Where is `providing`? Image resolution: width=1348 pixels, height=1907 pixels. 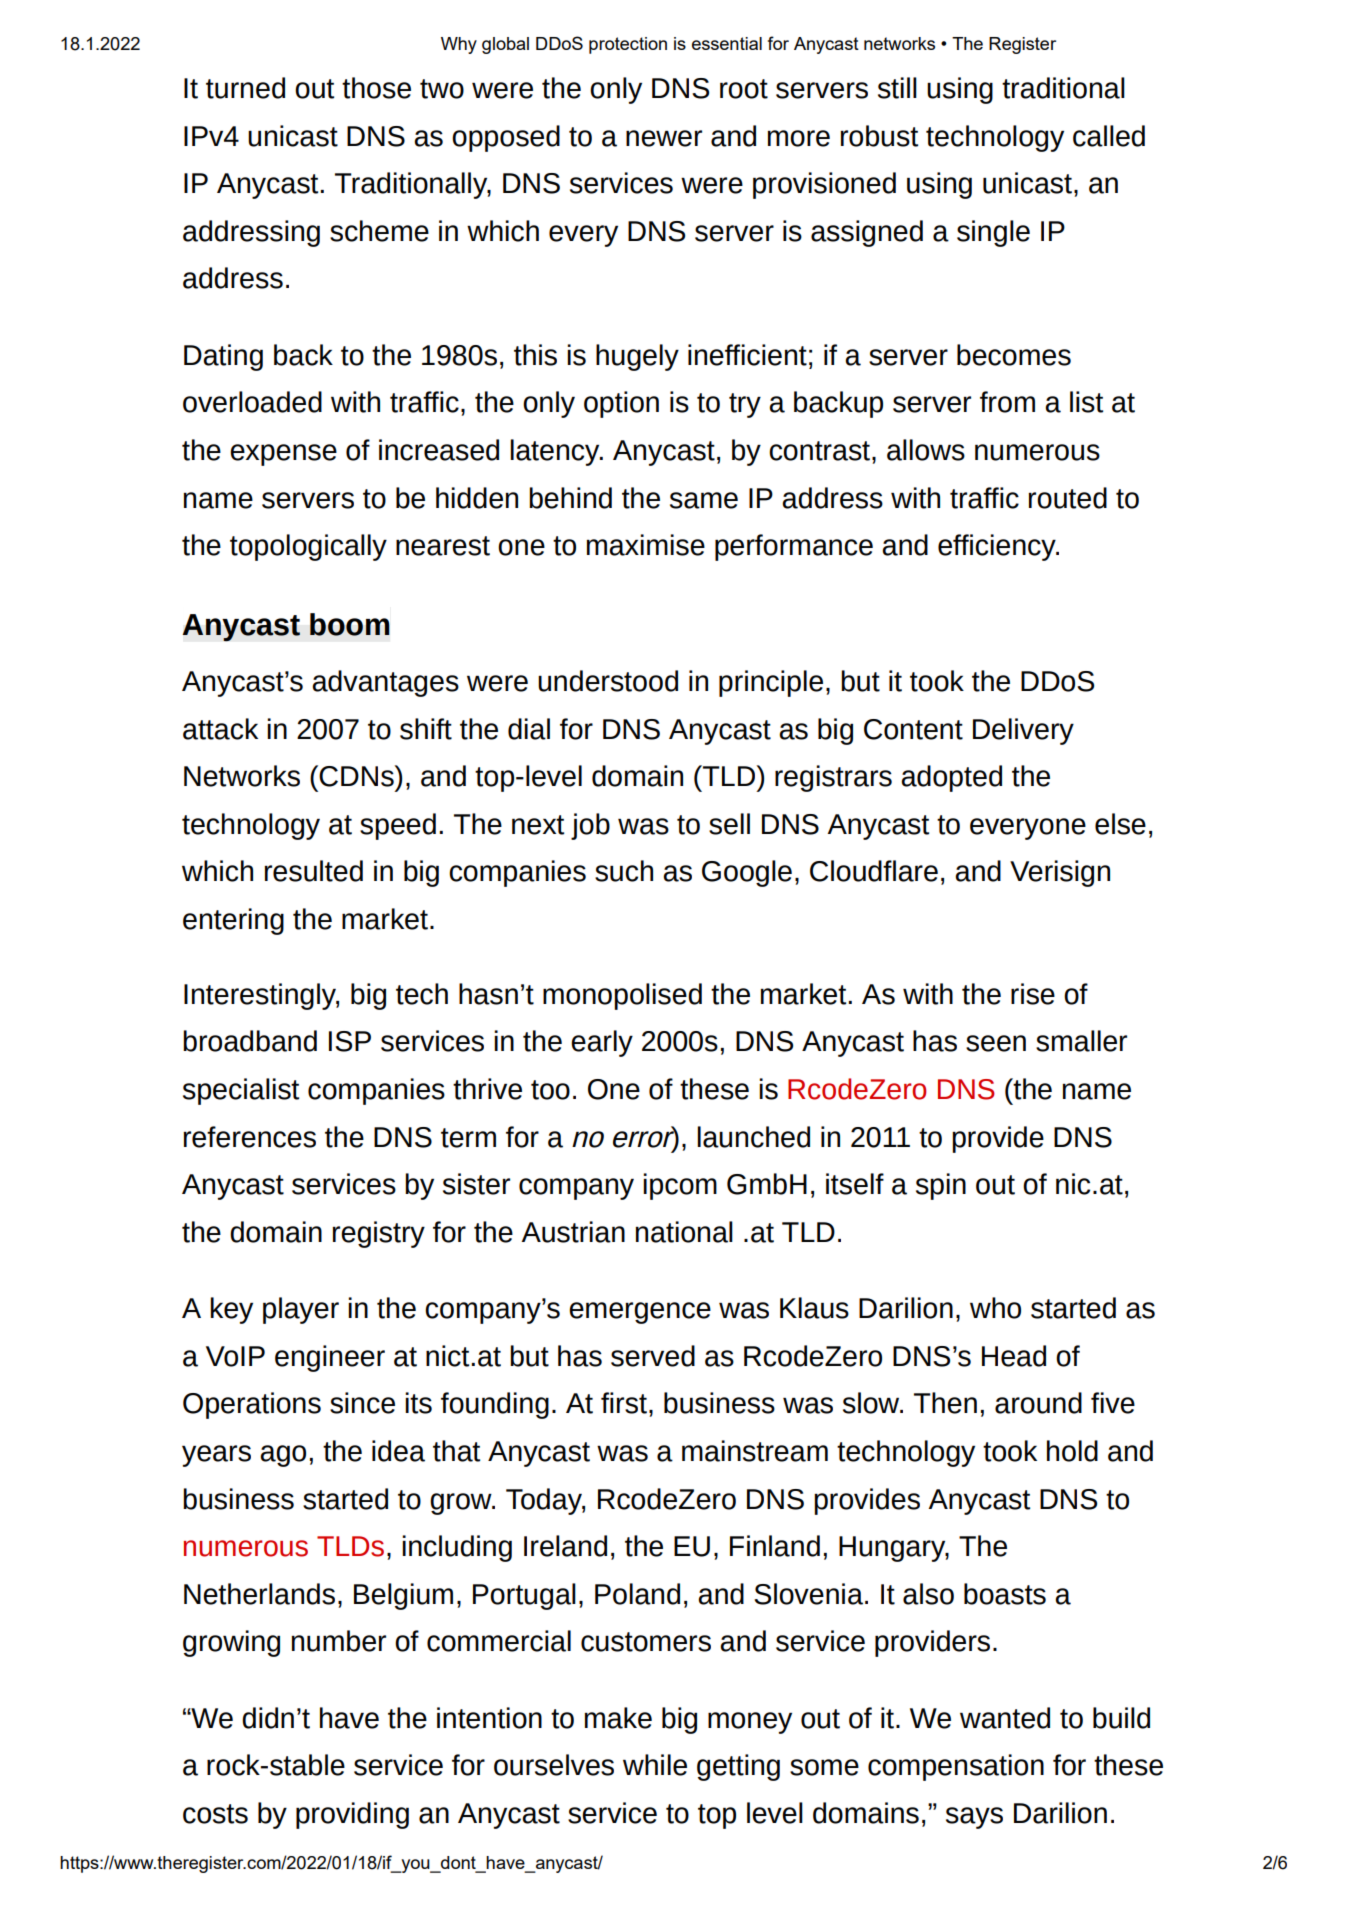
providing is located at coordinates (352, 1815).
